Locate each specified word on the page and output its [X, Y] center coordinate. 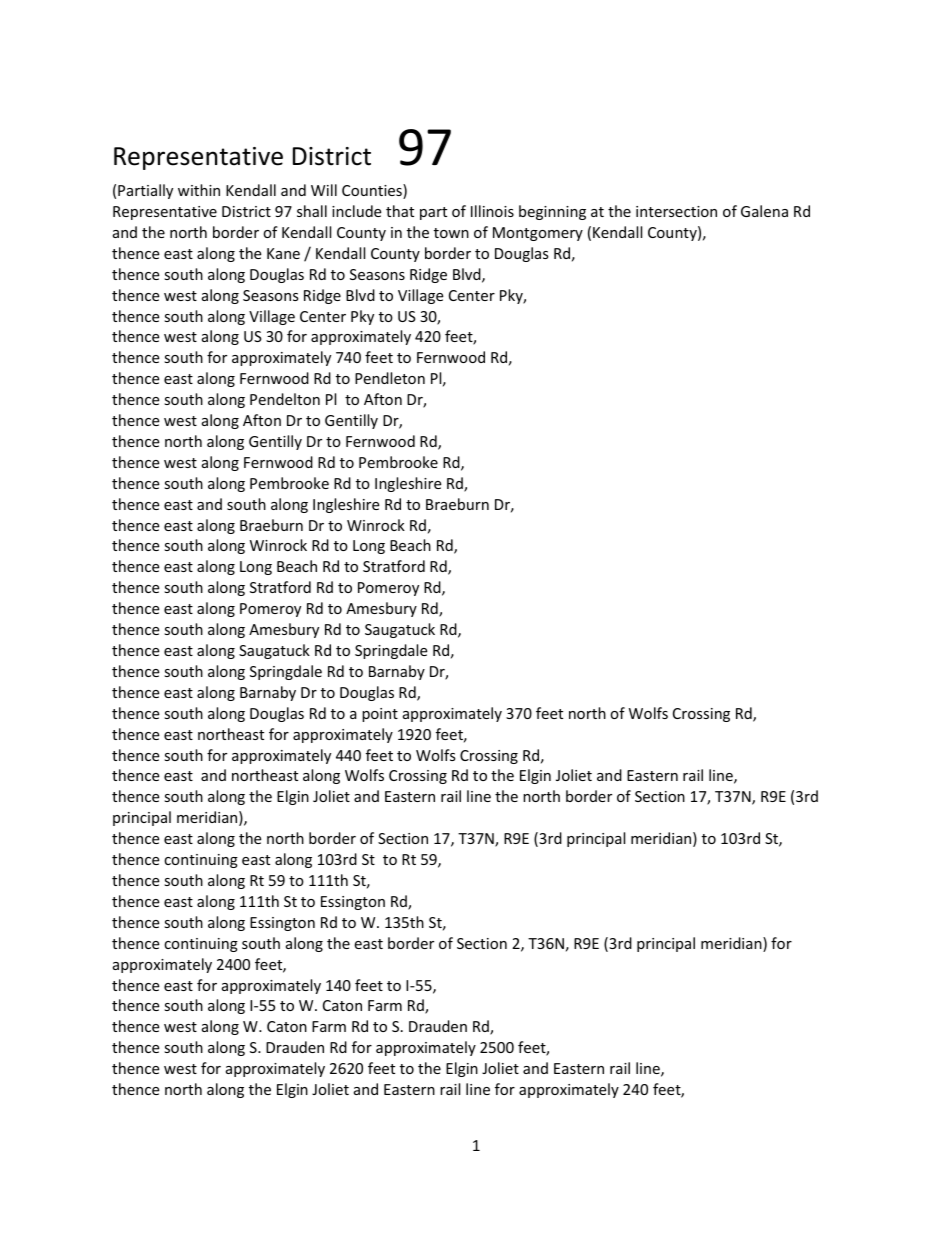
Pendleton [390, 378]
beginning [552, 212]
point [380, 715]
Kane [283, 253]
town [451, 233]
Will [324, 190]
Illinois [492, 211]
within [199, 190]
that [400, 211]
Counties [373, 191]
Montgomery [538, 234]
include [356, 211]
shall [312, 211]
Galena [764, 211]
